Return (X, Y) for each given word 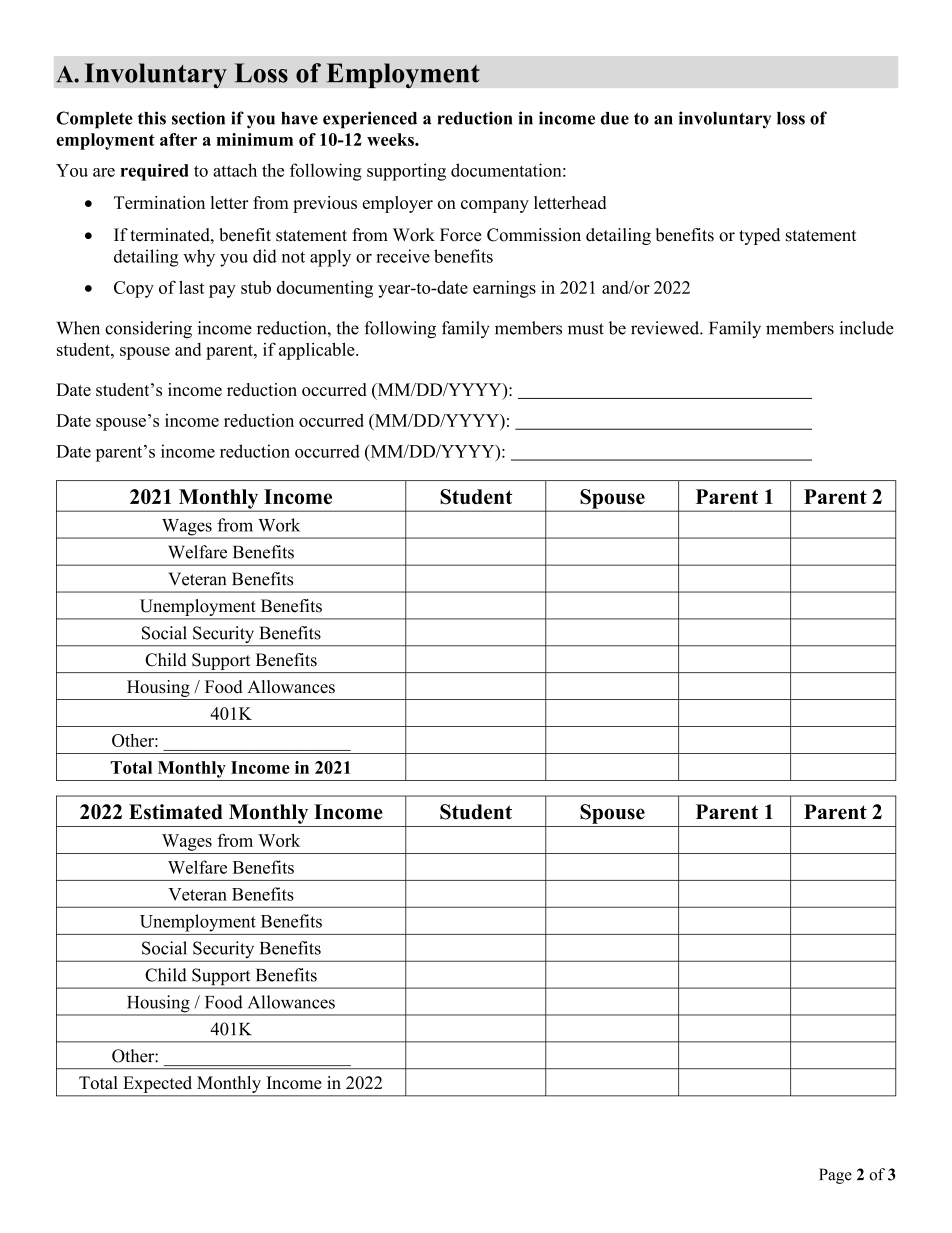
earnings (504, 289)
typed (759, 236)
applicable (318, 351)
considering (148, 330)
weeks (391, 139)
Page (835, 1176)
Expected (158, 1084)
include (866, 328)
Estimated (176, 812)
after (178, 139)
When (78, 328)
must (586, 329)
